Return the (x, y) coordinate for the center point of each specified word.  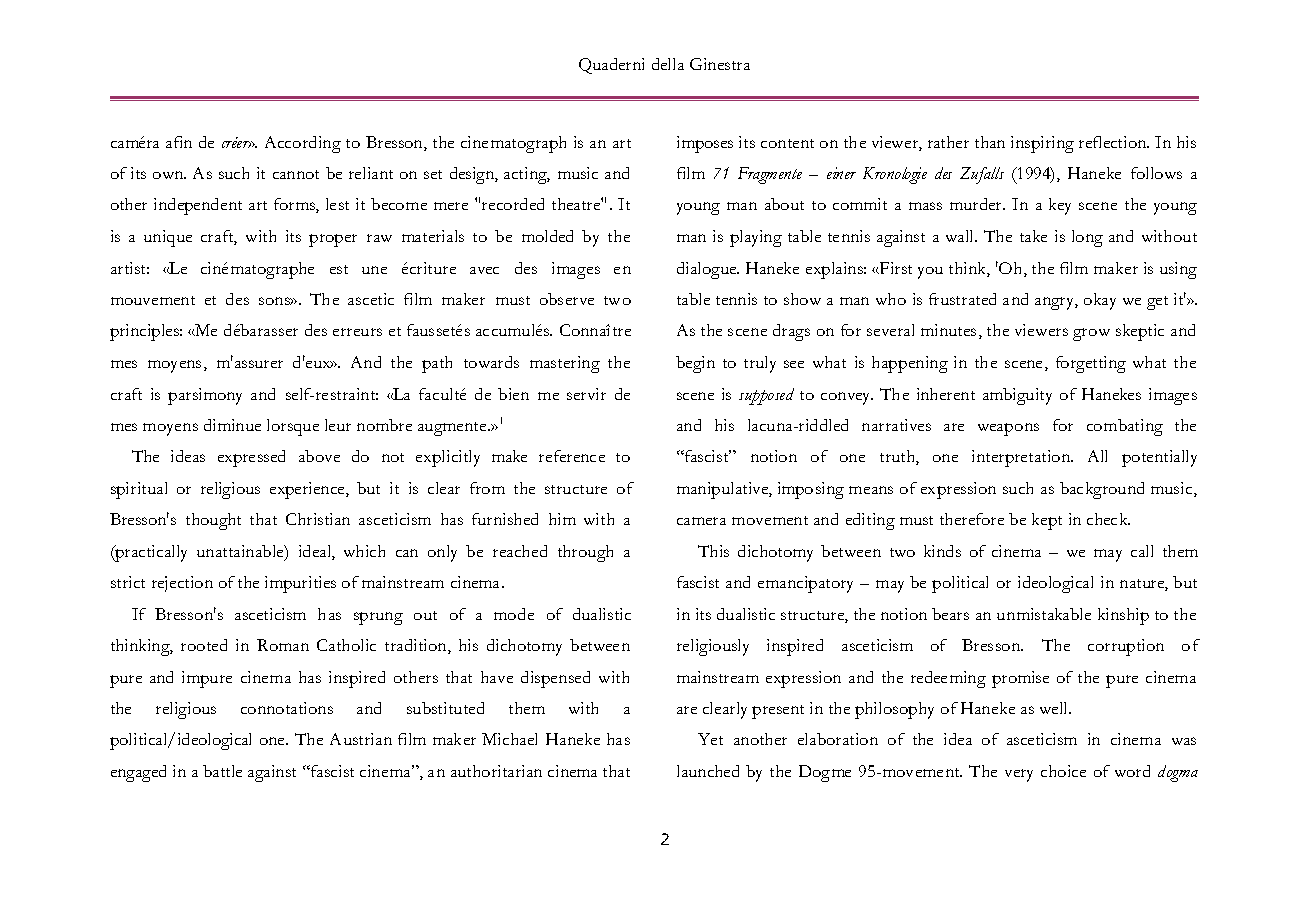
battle (222, 771)
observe (567, 299)
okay (1100, 301)
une (374, 270)
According (303, 144)
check (1108, 519)
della (668, 64)
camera (701, 521)
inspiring (1042, 144)
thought (213, 521)
